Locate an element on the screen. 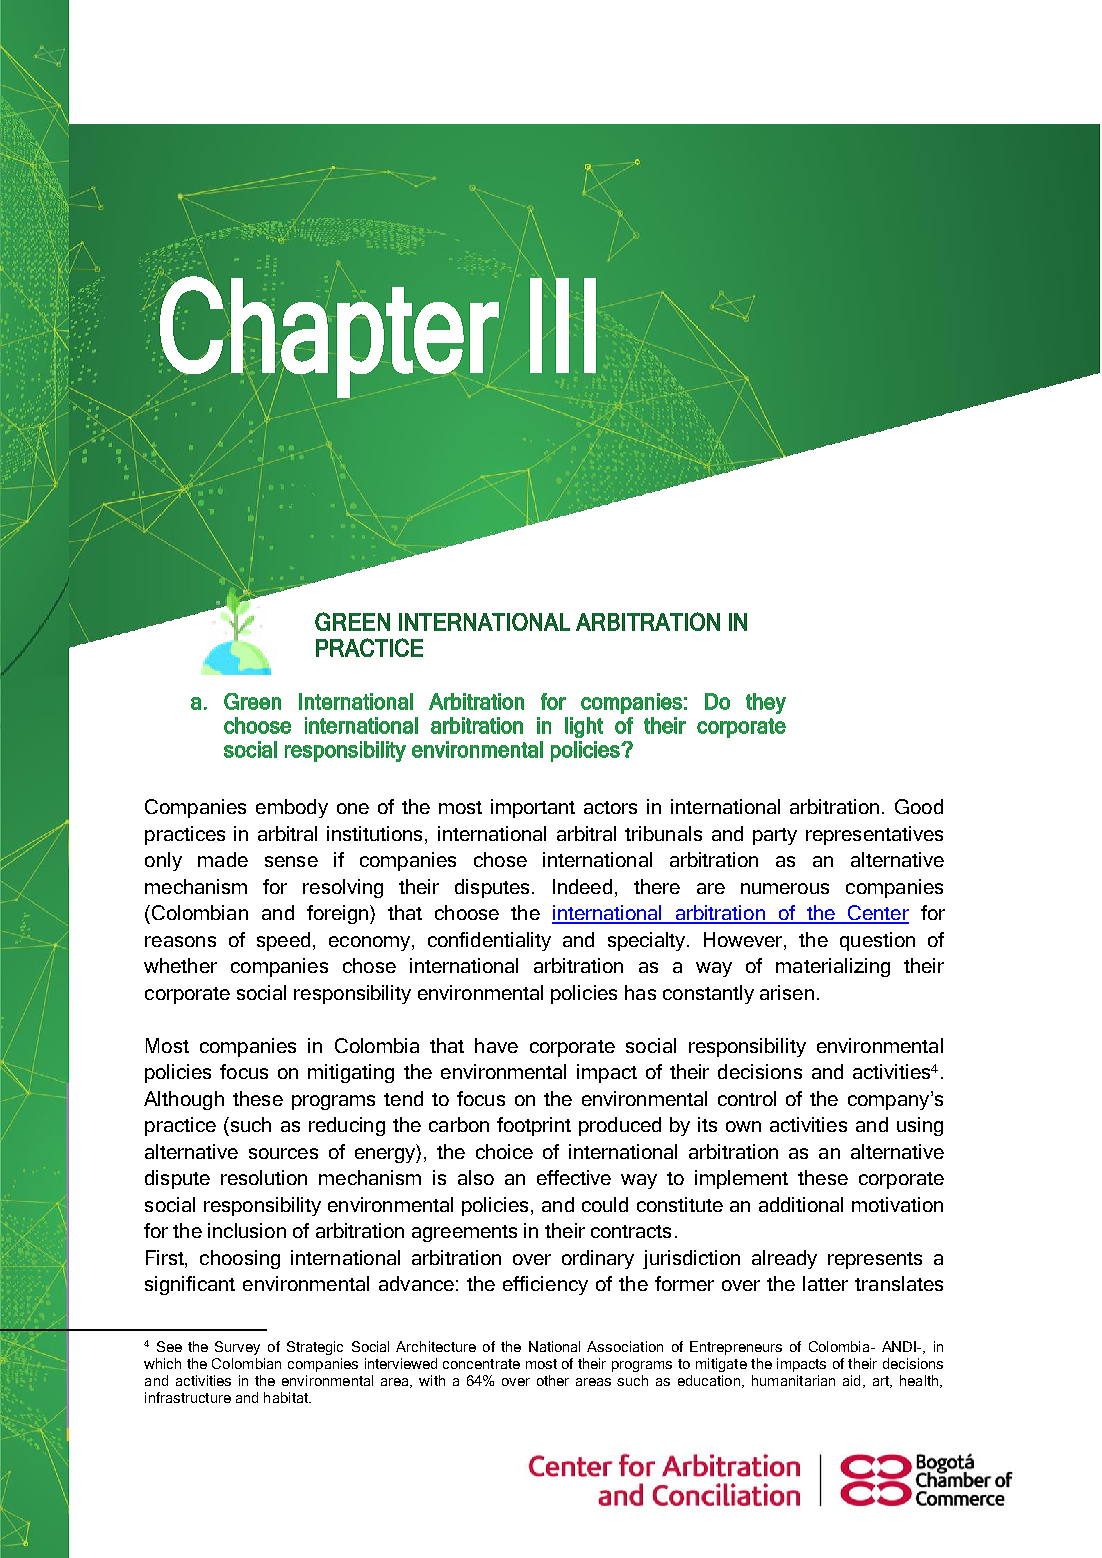 This screenshot has height=1558, width=1102. Good is located at coordinates (919, 806).
